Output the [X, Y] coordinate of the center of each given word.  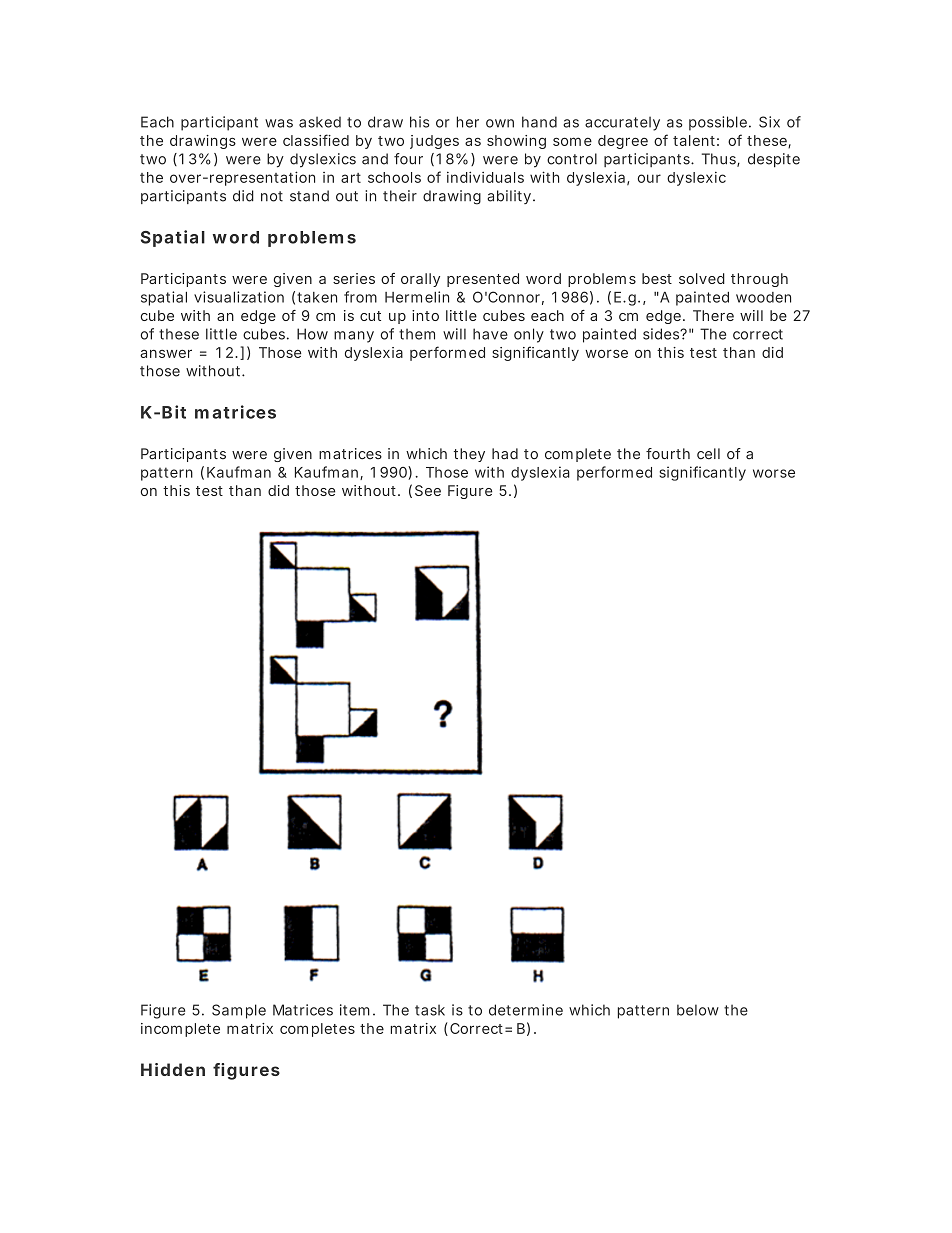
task [430, 1010]
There [713, 315]
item [355, 1010]
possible [718, 123]
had [505, 454]
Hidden [173, 1069]
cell [708, 454]
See [428, 490]
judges [434, 142]
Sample [239, 1011]
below [698, 1010]
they [469, 455]
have [490, 334]
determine [526, 1010]
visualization [239, 297]
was [279, 123]
